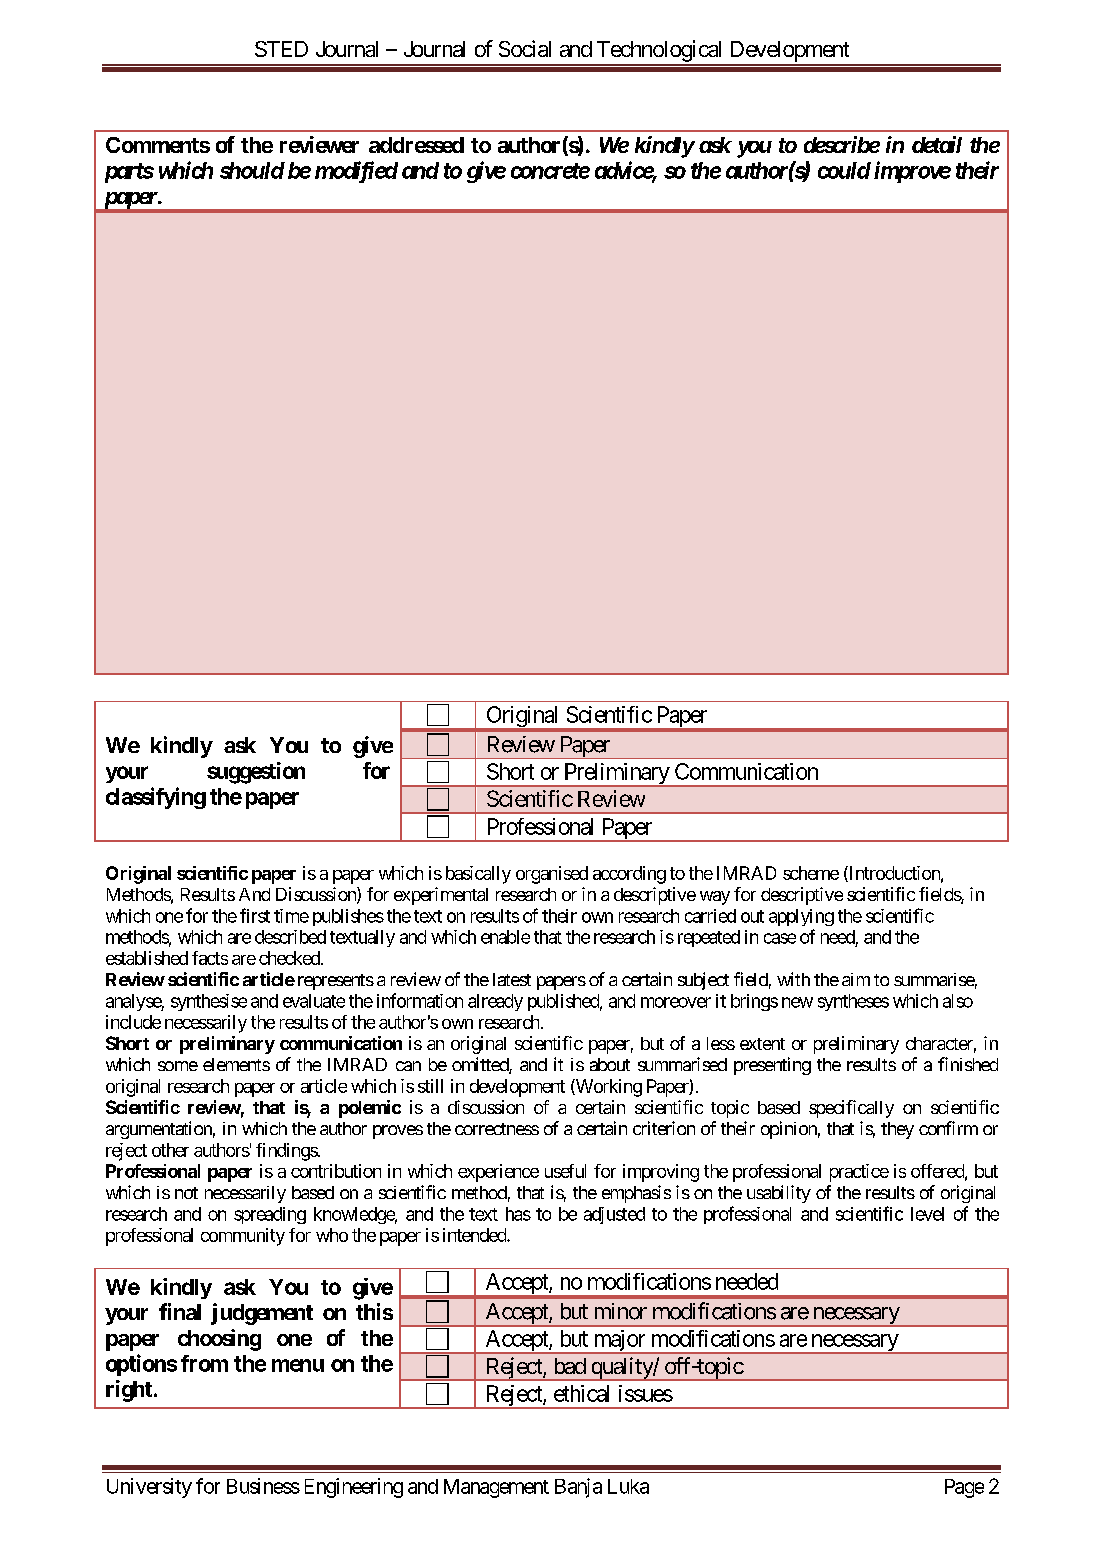  What do you see at coordinates (525, 48) in the screenshot?
I see `Social` at bounding box center [525, 48].
